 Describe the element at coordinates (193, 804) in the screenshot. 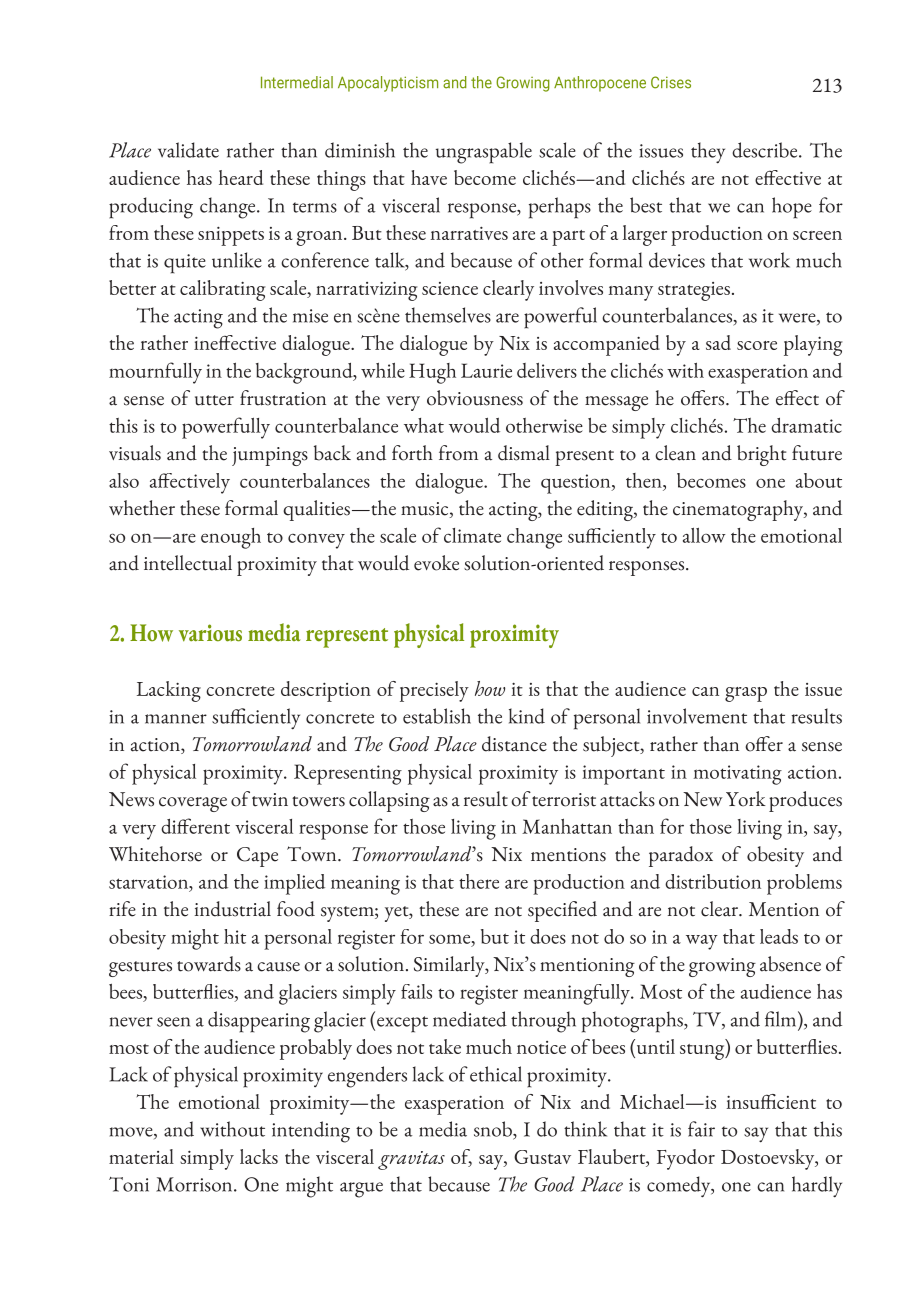

I see `coverage` at that location.
